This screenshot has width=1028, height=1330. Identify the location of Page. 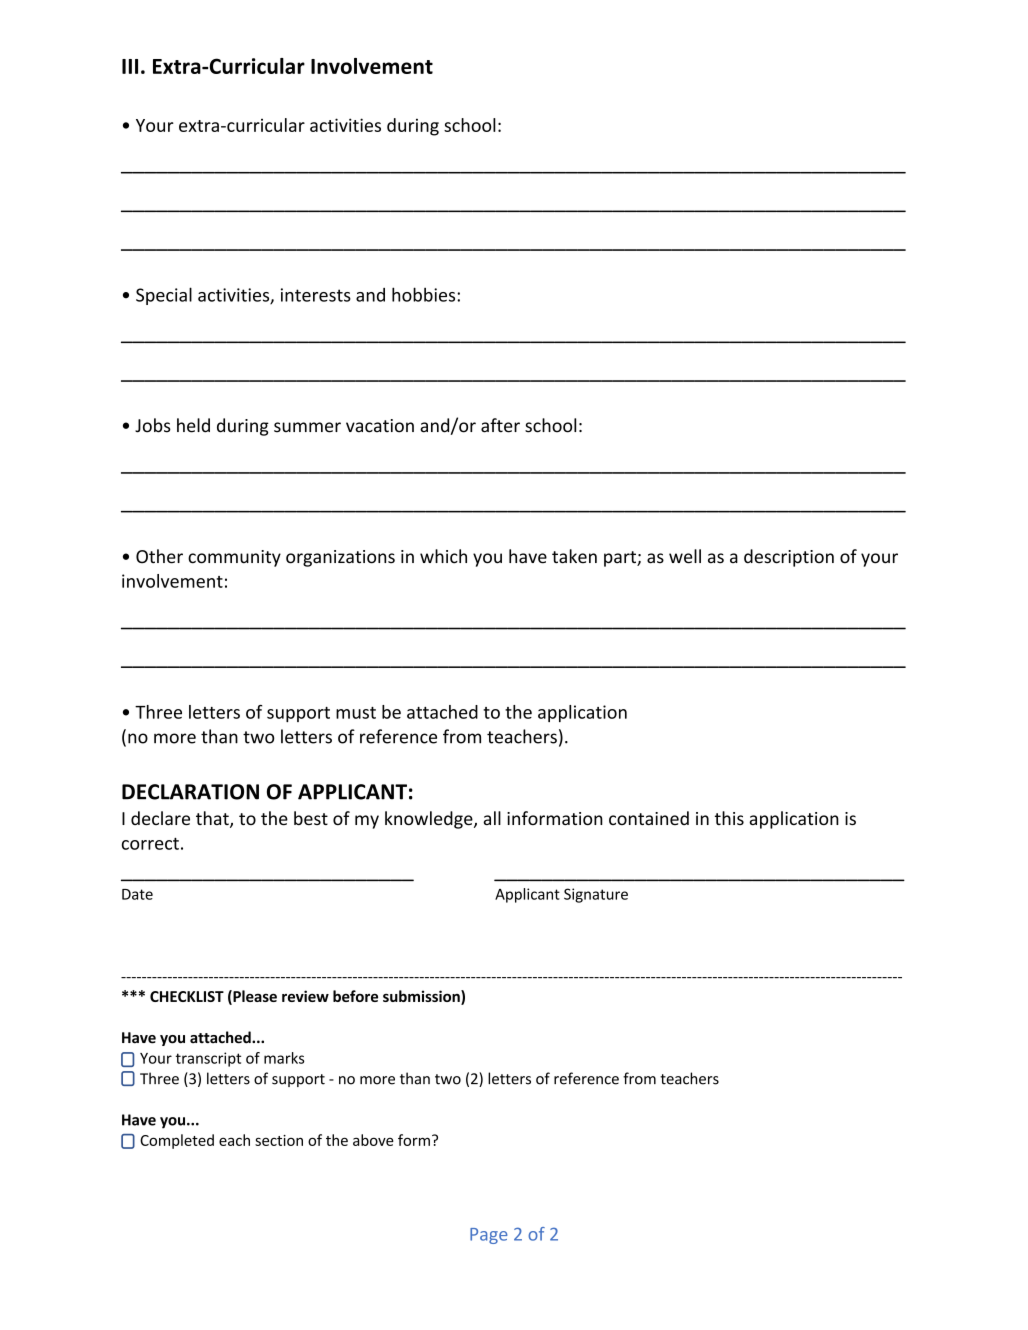
(489, 1236).
